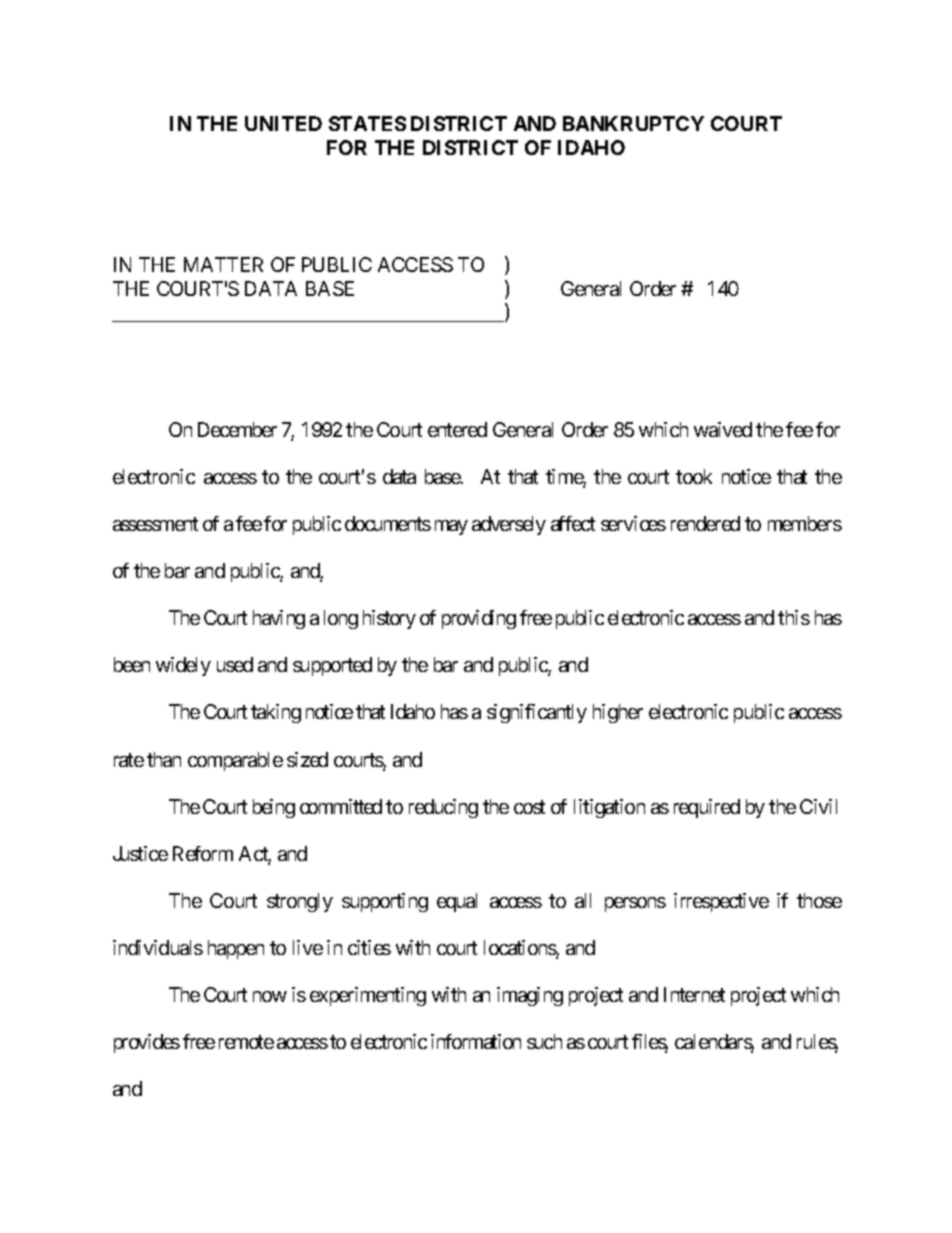 This screenshot has height=1233, width=952. What do you see at coordinates (270, 996) in the screenshot?
I see `now` at bounding box center [270, 996].
